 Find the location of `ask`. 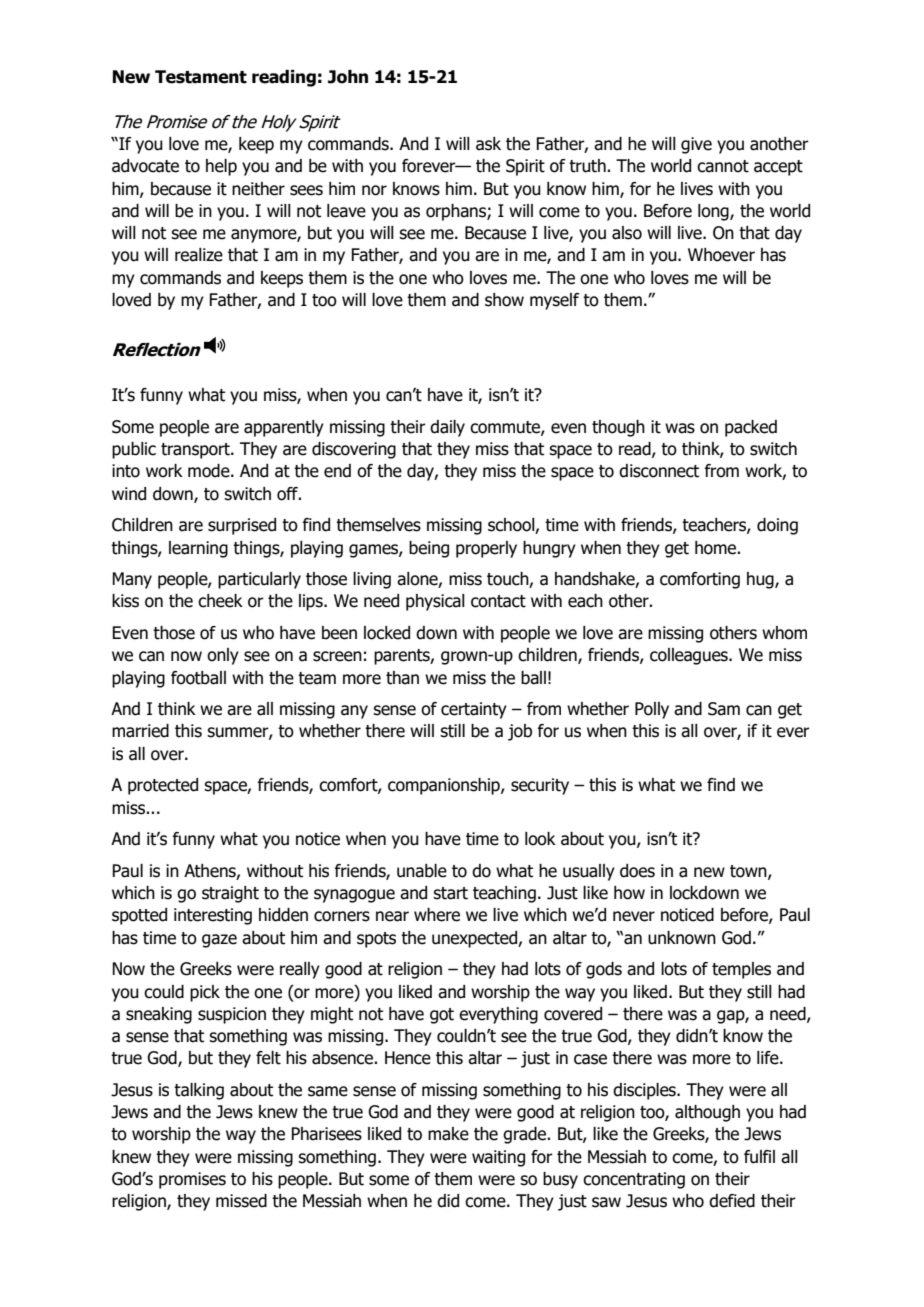

ask is located at coordinates (488, 144).
